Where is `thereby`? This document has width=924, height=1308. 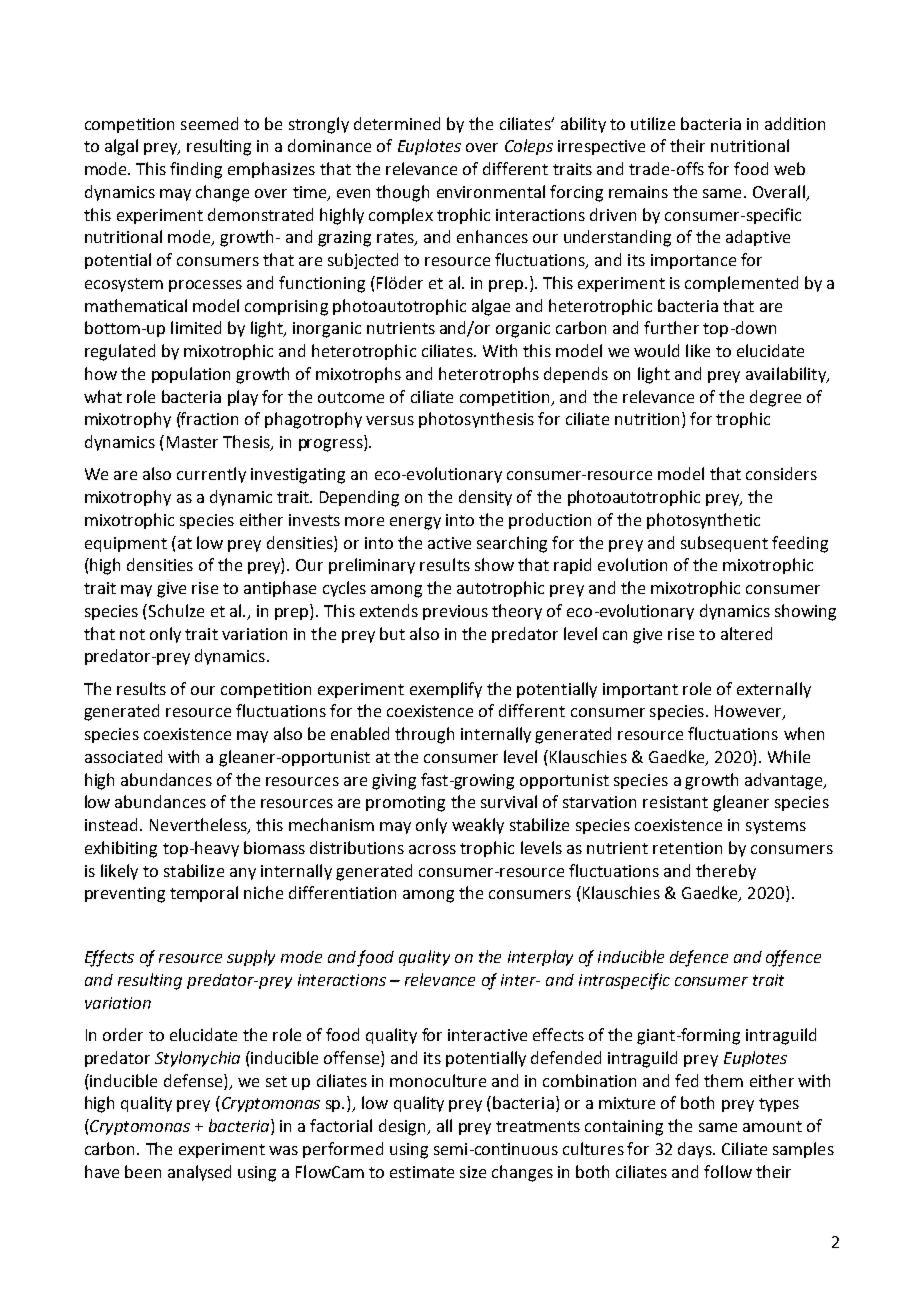 thereby is located at coordinates (726, 872).
